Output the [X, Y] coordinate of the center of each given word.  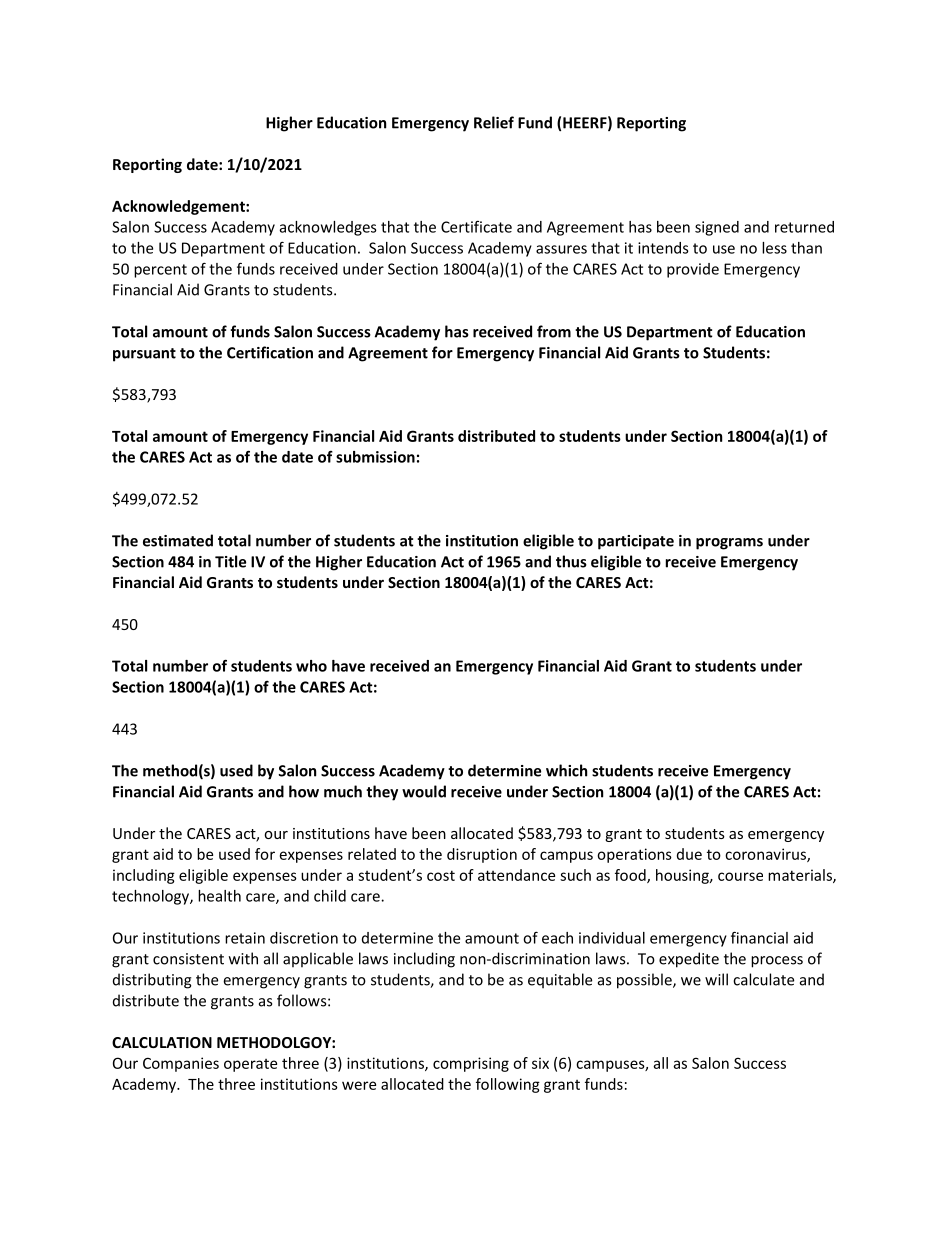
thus [571, 561]
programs [729, 544]
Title [230, 561]
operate [250, 1065]
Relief [494, 122]
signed [717, 228]
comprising [471, 1064]
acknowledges [328, 228]
